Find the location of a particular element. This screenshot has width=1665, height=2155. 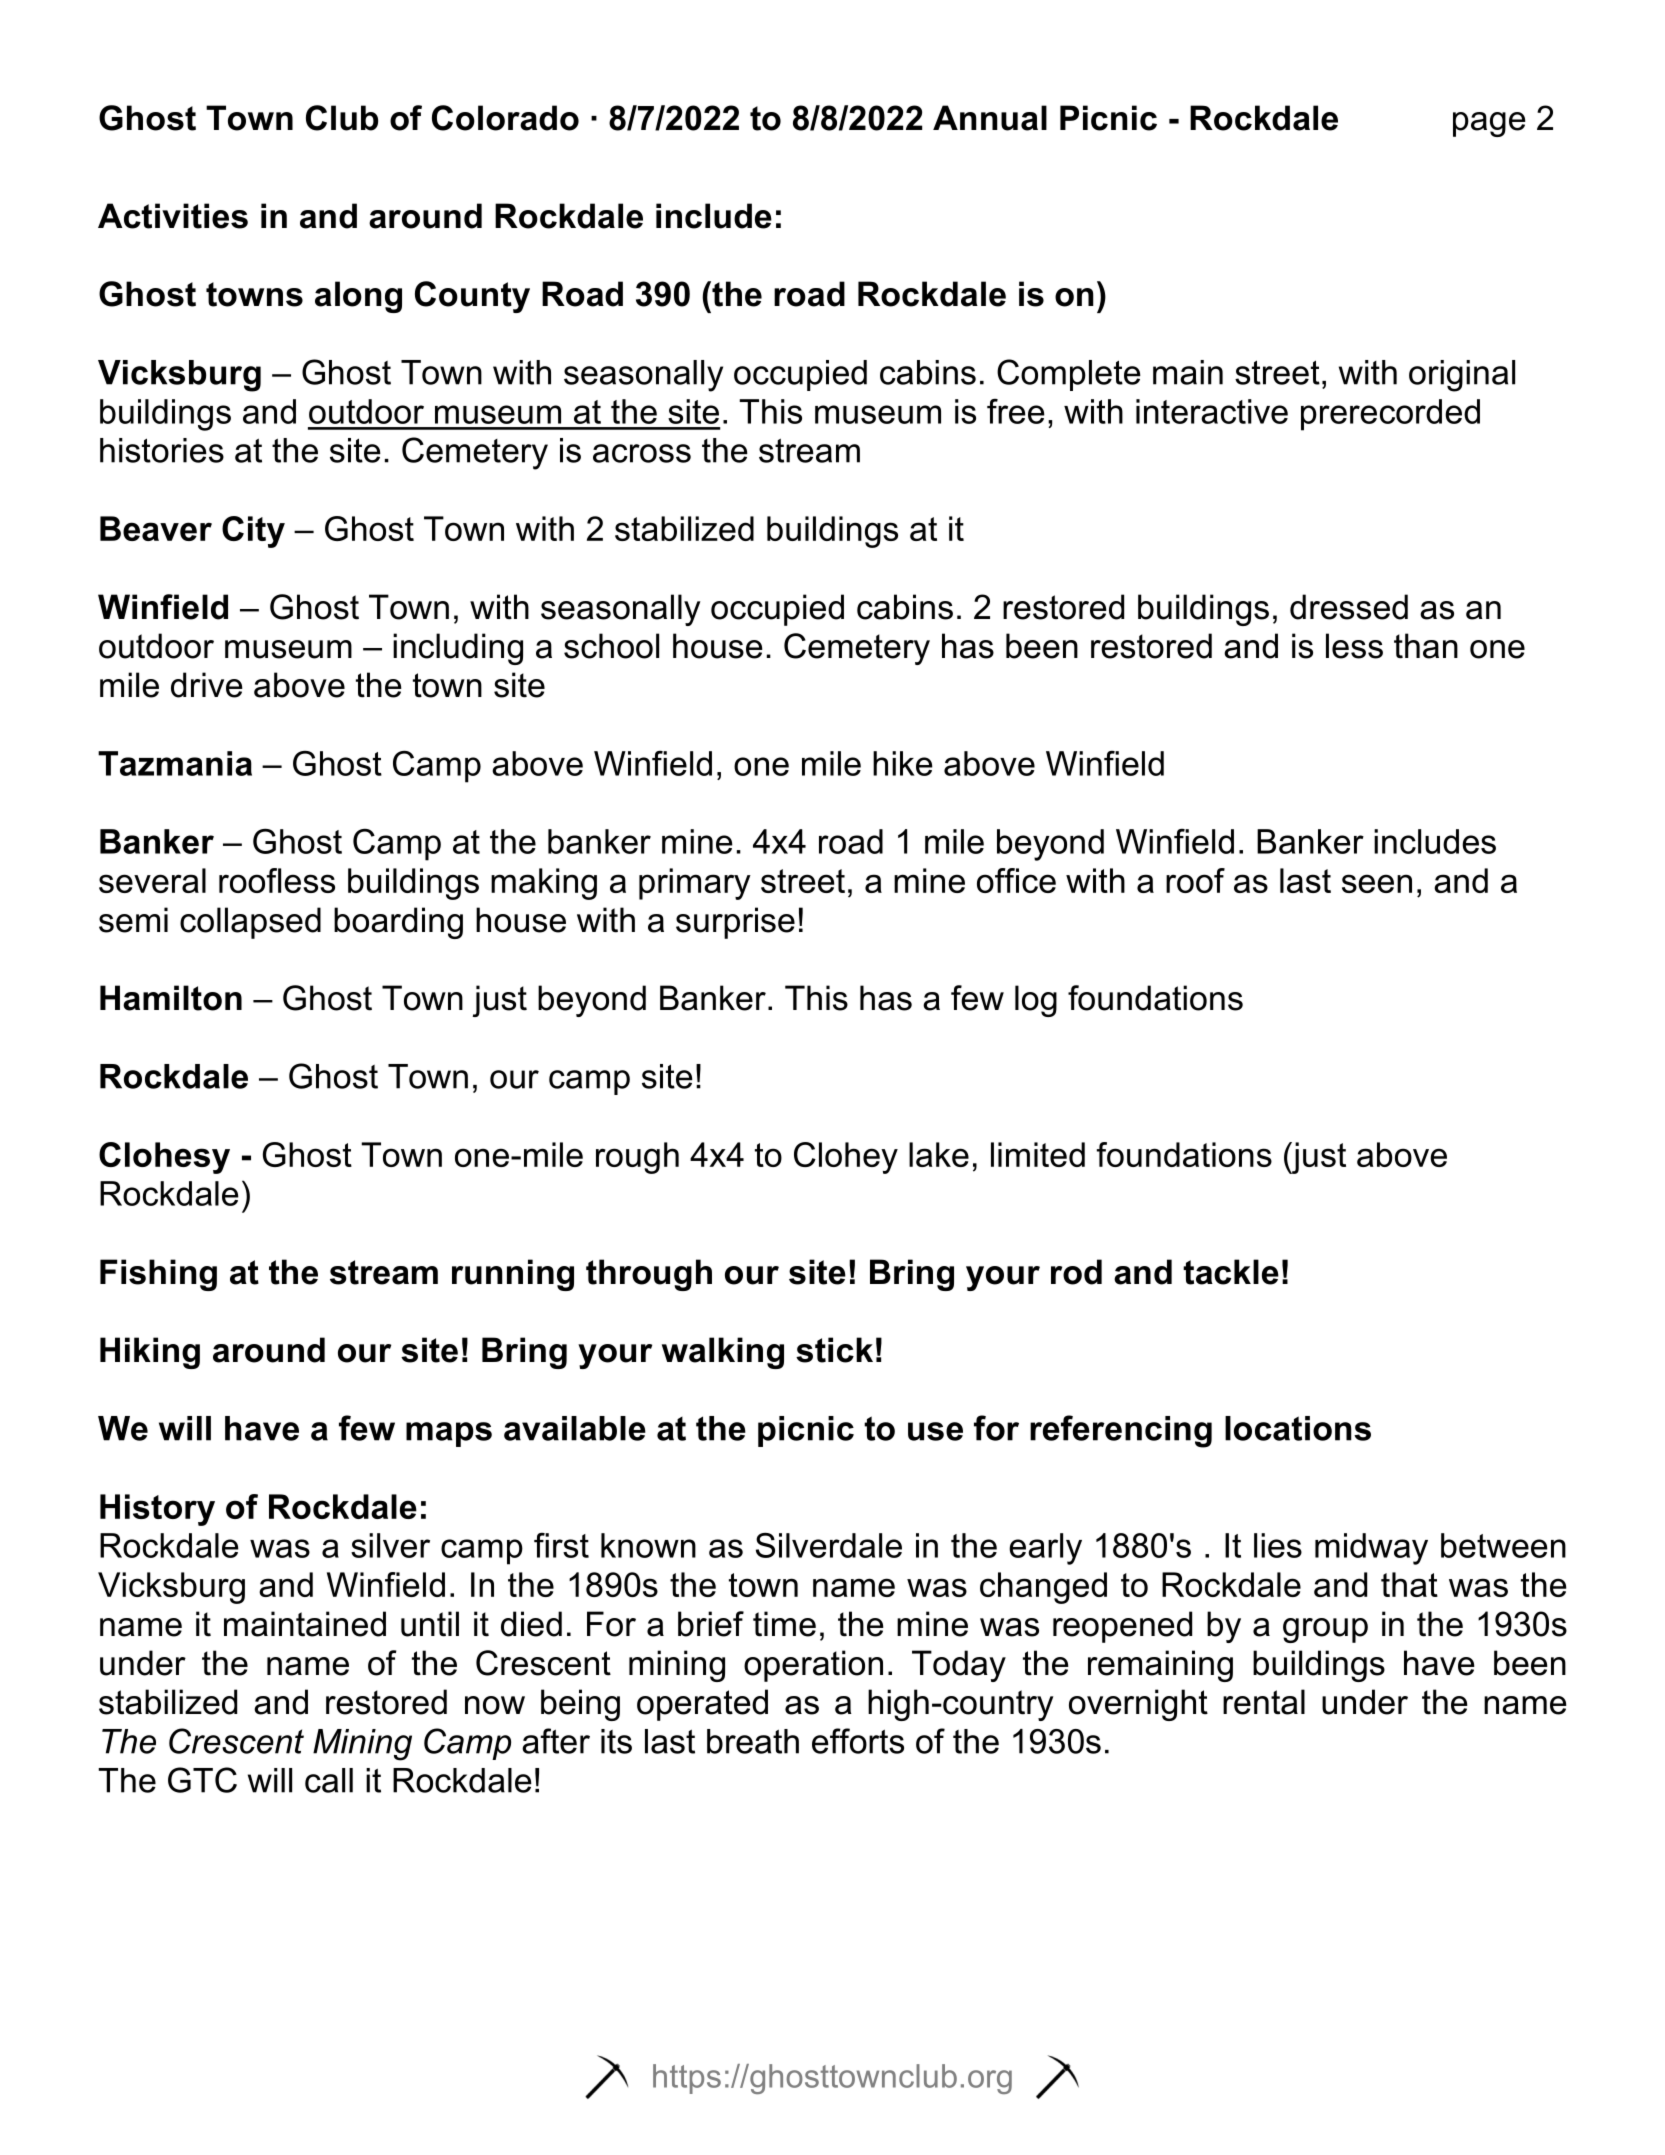

collapsed is located at coordinates (250, 923).
